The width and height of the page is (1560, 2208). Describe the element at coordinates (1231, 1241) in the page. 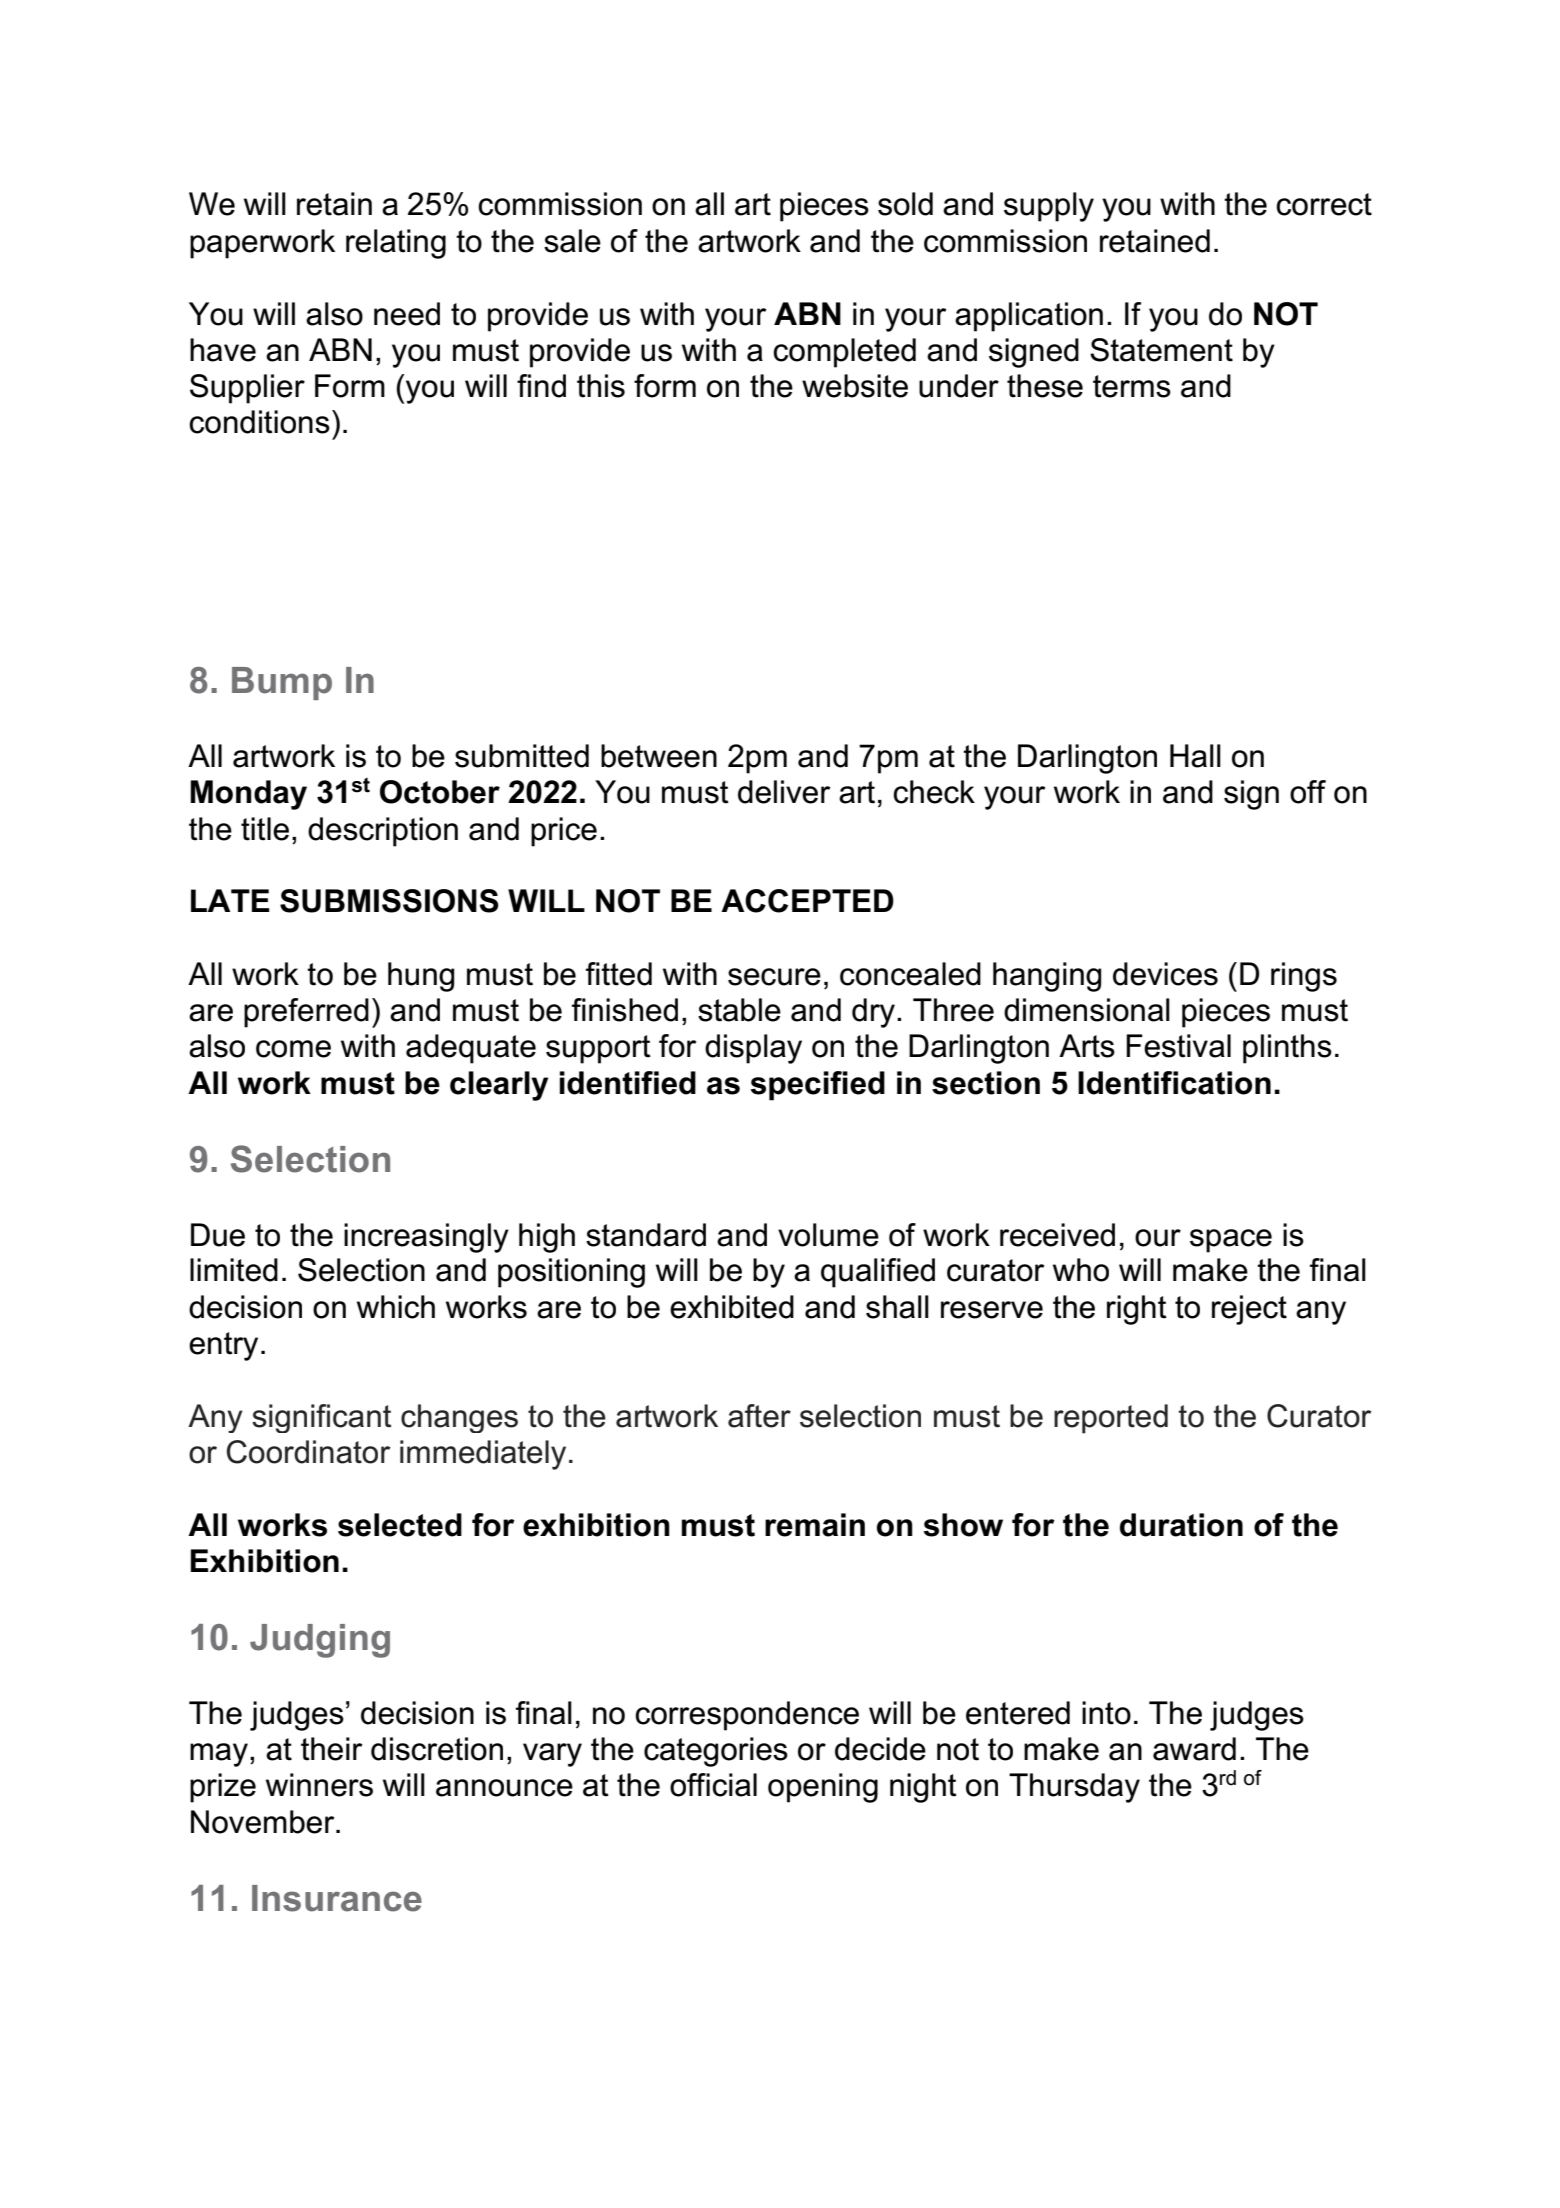

I see `space` at that location.
